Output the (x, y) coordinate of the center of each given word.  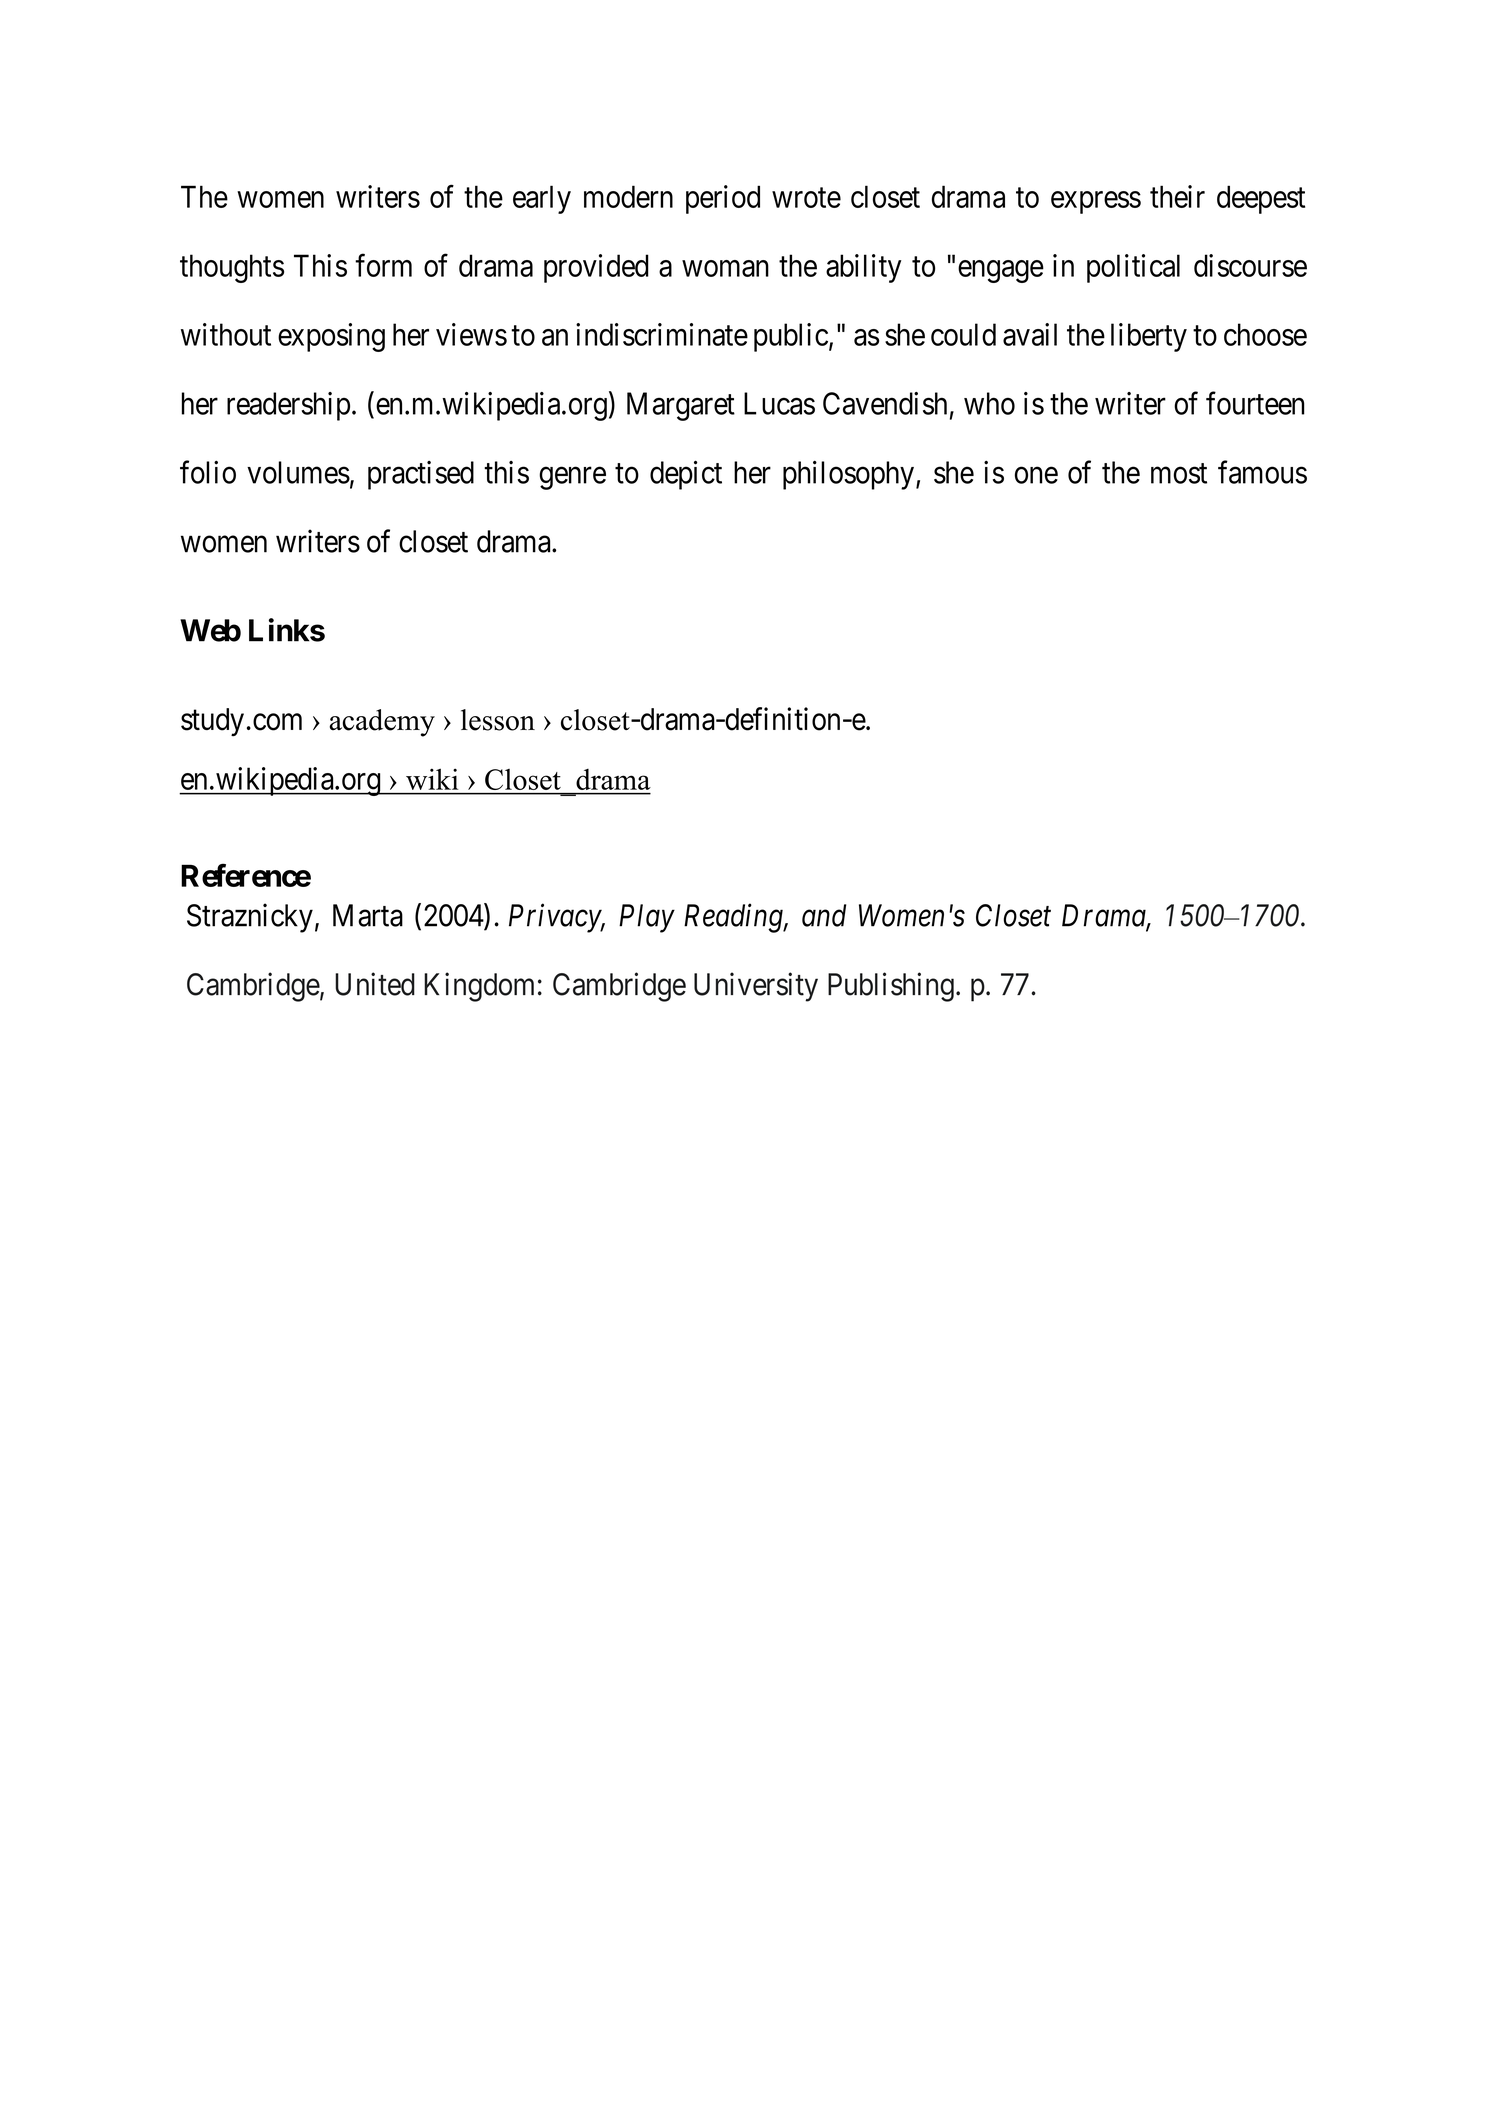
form (383, 265)
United (375, 984)
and (824, 915)
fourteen (1255, 403)
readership (288, 406)
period (723, 199)
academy (382, 723)
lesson (498, 720)
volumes (298, 472)
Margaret (681, 406)
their (1177, 196)
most (1179, 473)
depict (686, 475)
